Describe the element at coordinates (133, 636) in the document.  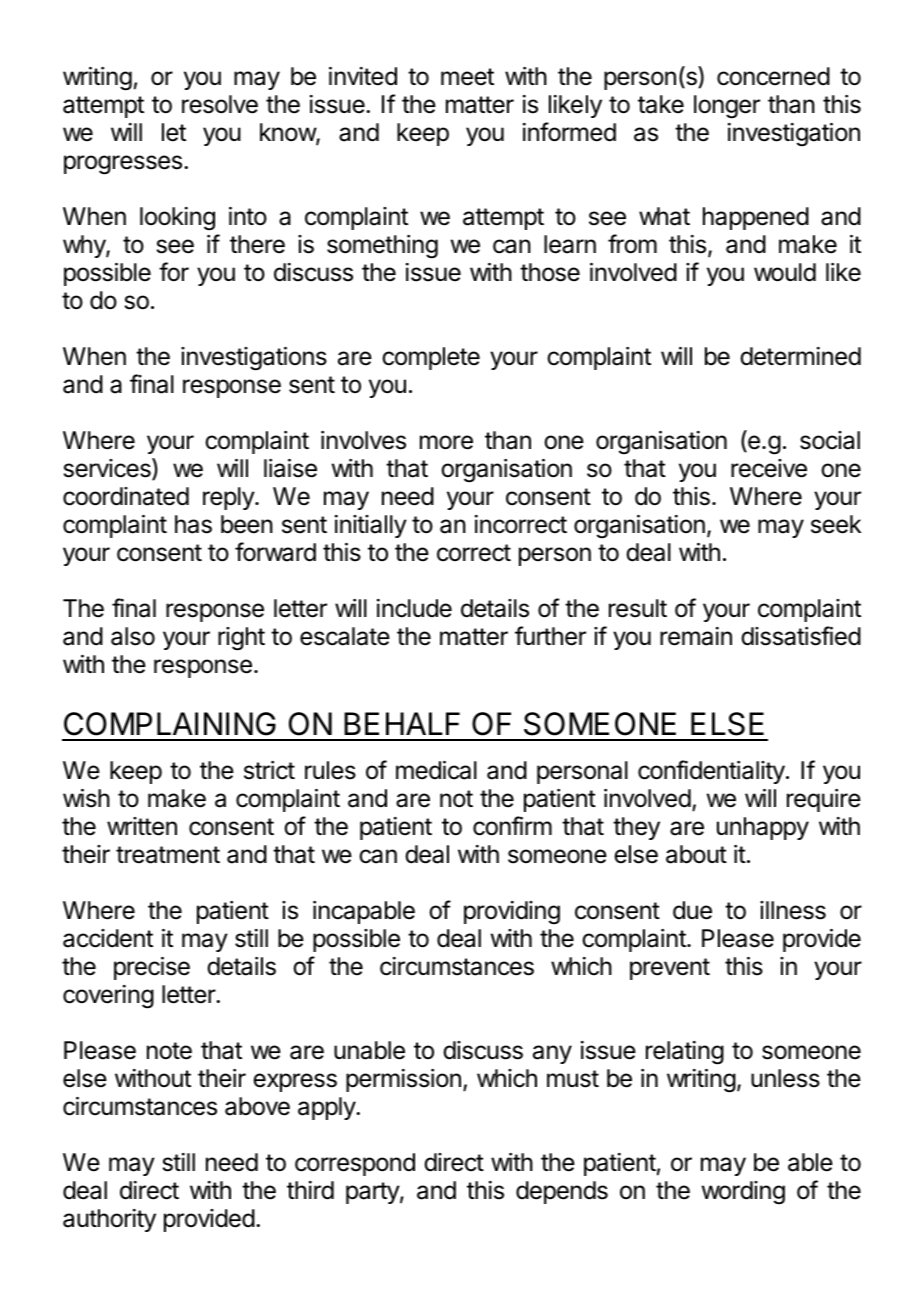
I see `also` at that location.
